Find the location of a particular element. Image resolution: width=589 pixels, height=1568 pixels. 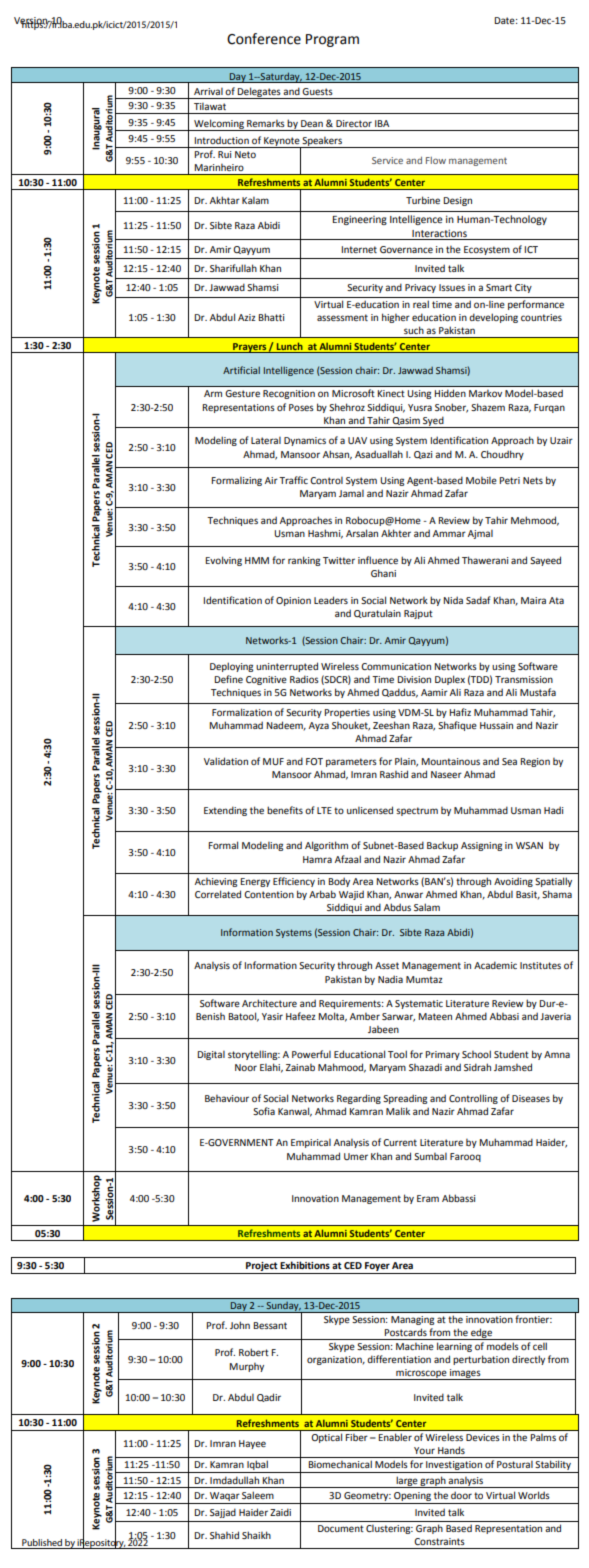

Flow is located at coordinates (436, 160).
